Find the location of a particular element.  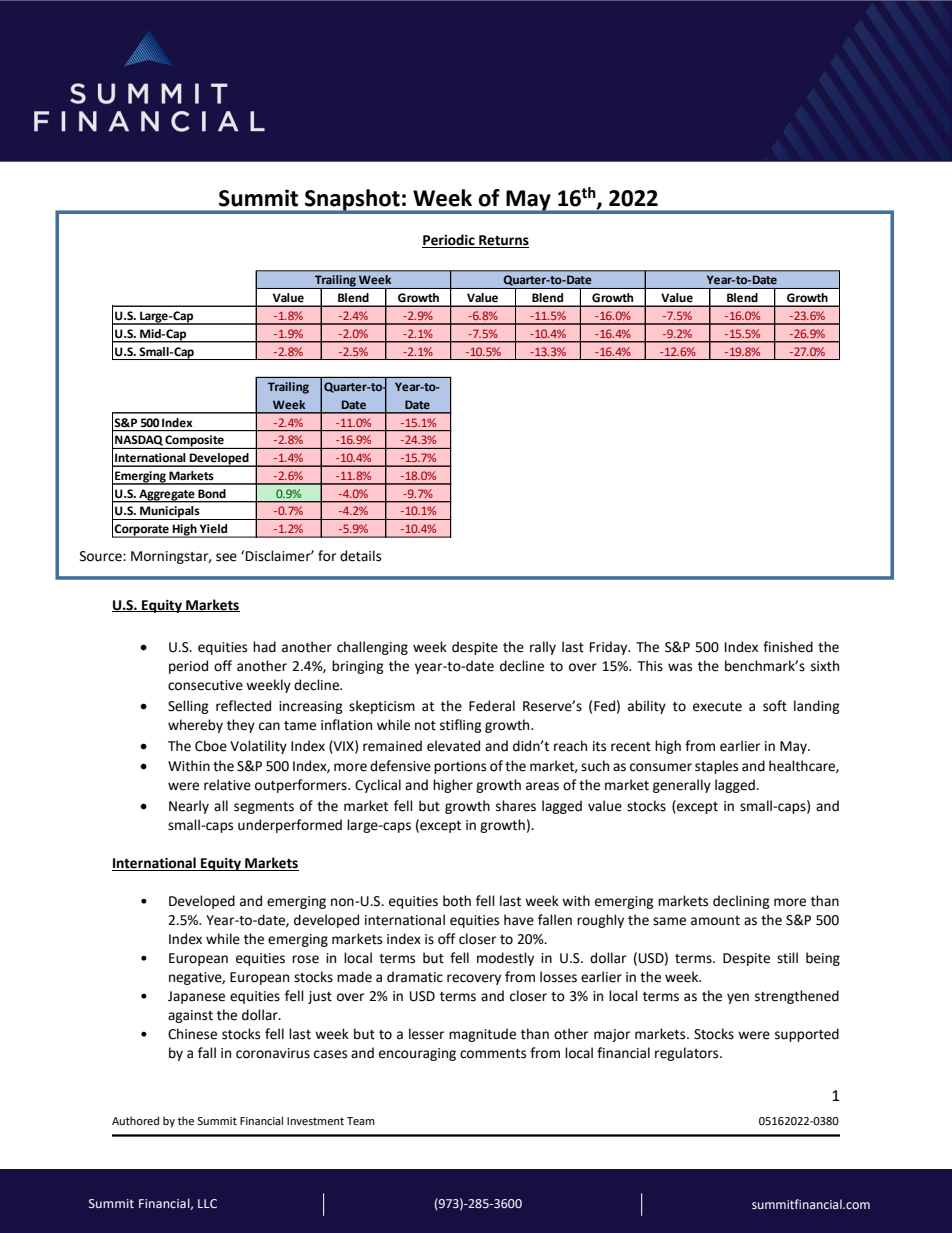

Federal is located at coordinates (492, 706).
